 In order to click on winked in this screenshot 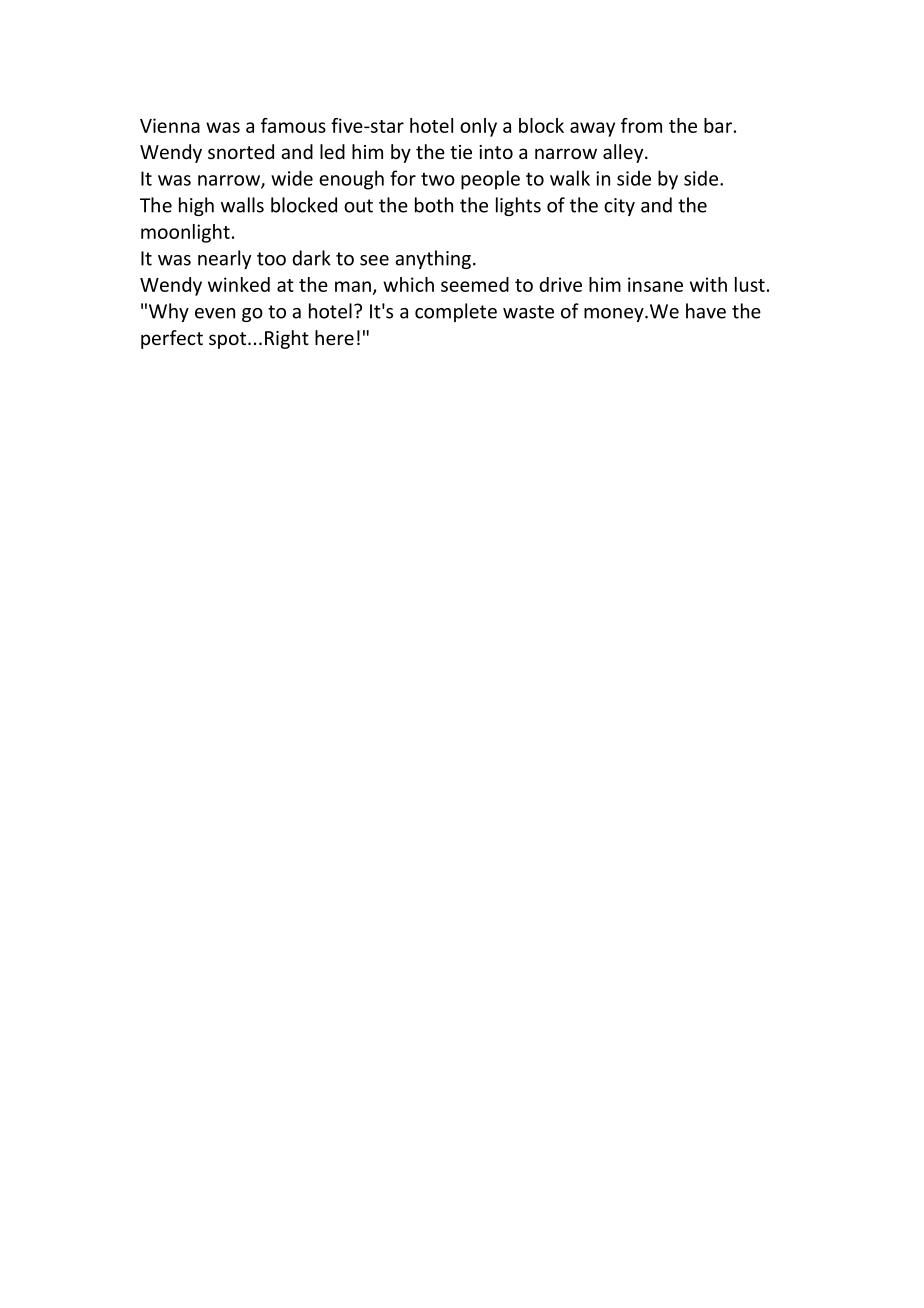, I will do `click(239, 284)`.
